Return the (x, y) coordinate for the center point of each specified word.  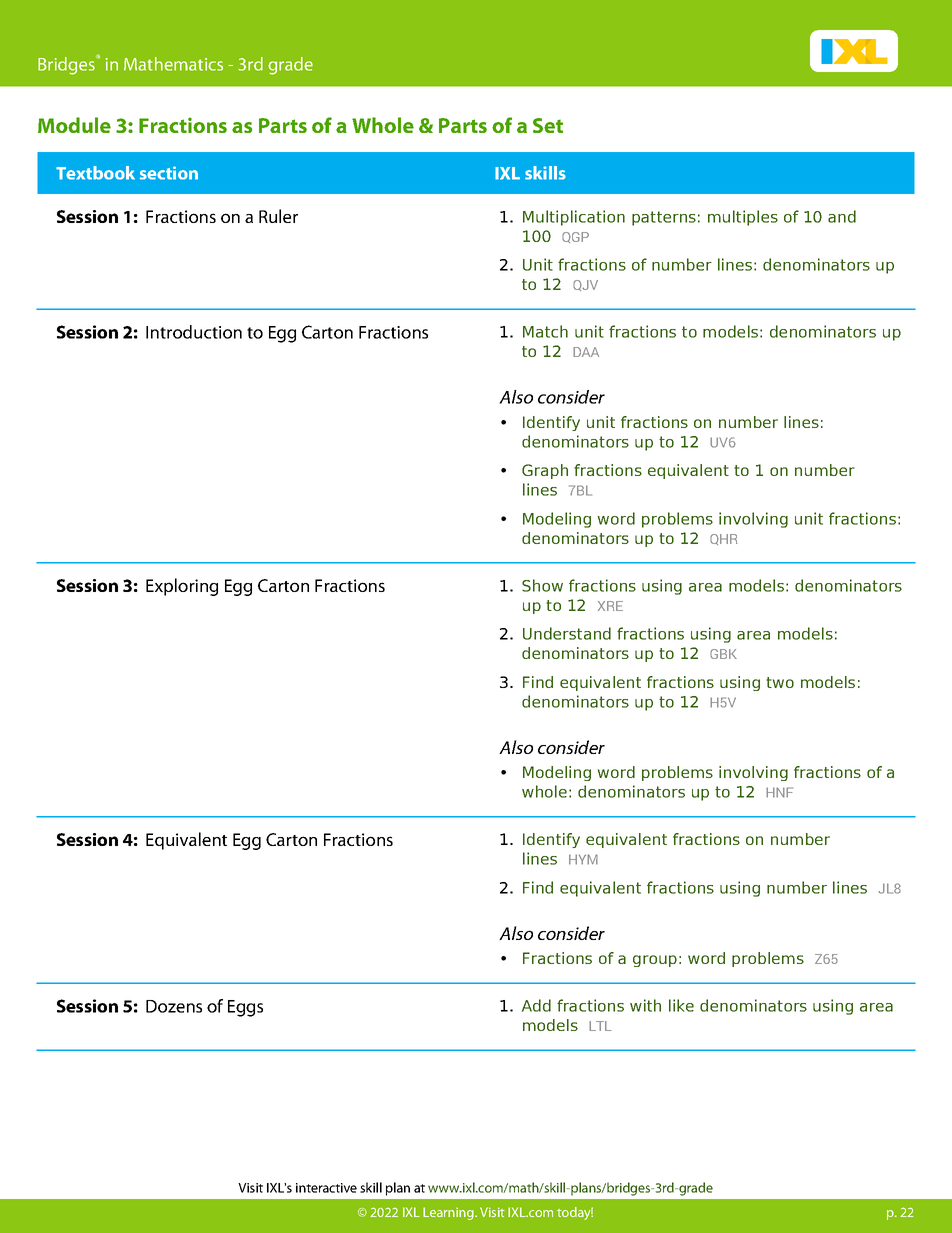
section (169, 173)
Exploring (182, 587)
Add (536, 1005)
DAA (586, 352)
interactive (326, 1188)
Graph (545, 471)
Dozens (174, 1006)
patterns (664, 218)
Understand (567, 633)
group (655, 961)
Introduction (194, 332)
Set (548, 125)
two (780, 682)
